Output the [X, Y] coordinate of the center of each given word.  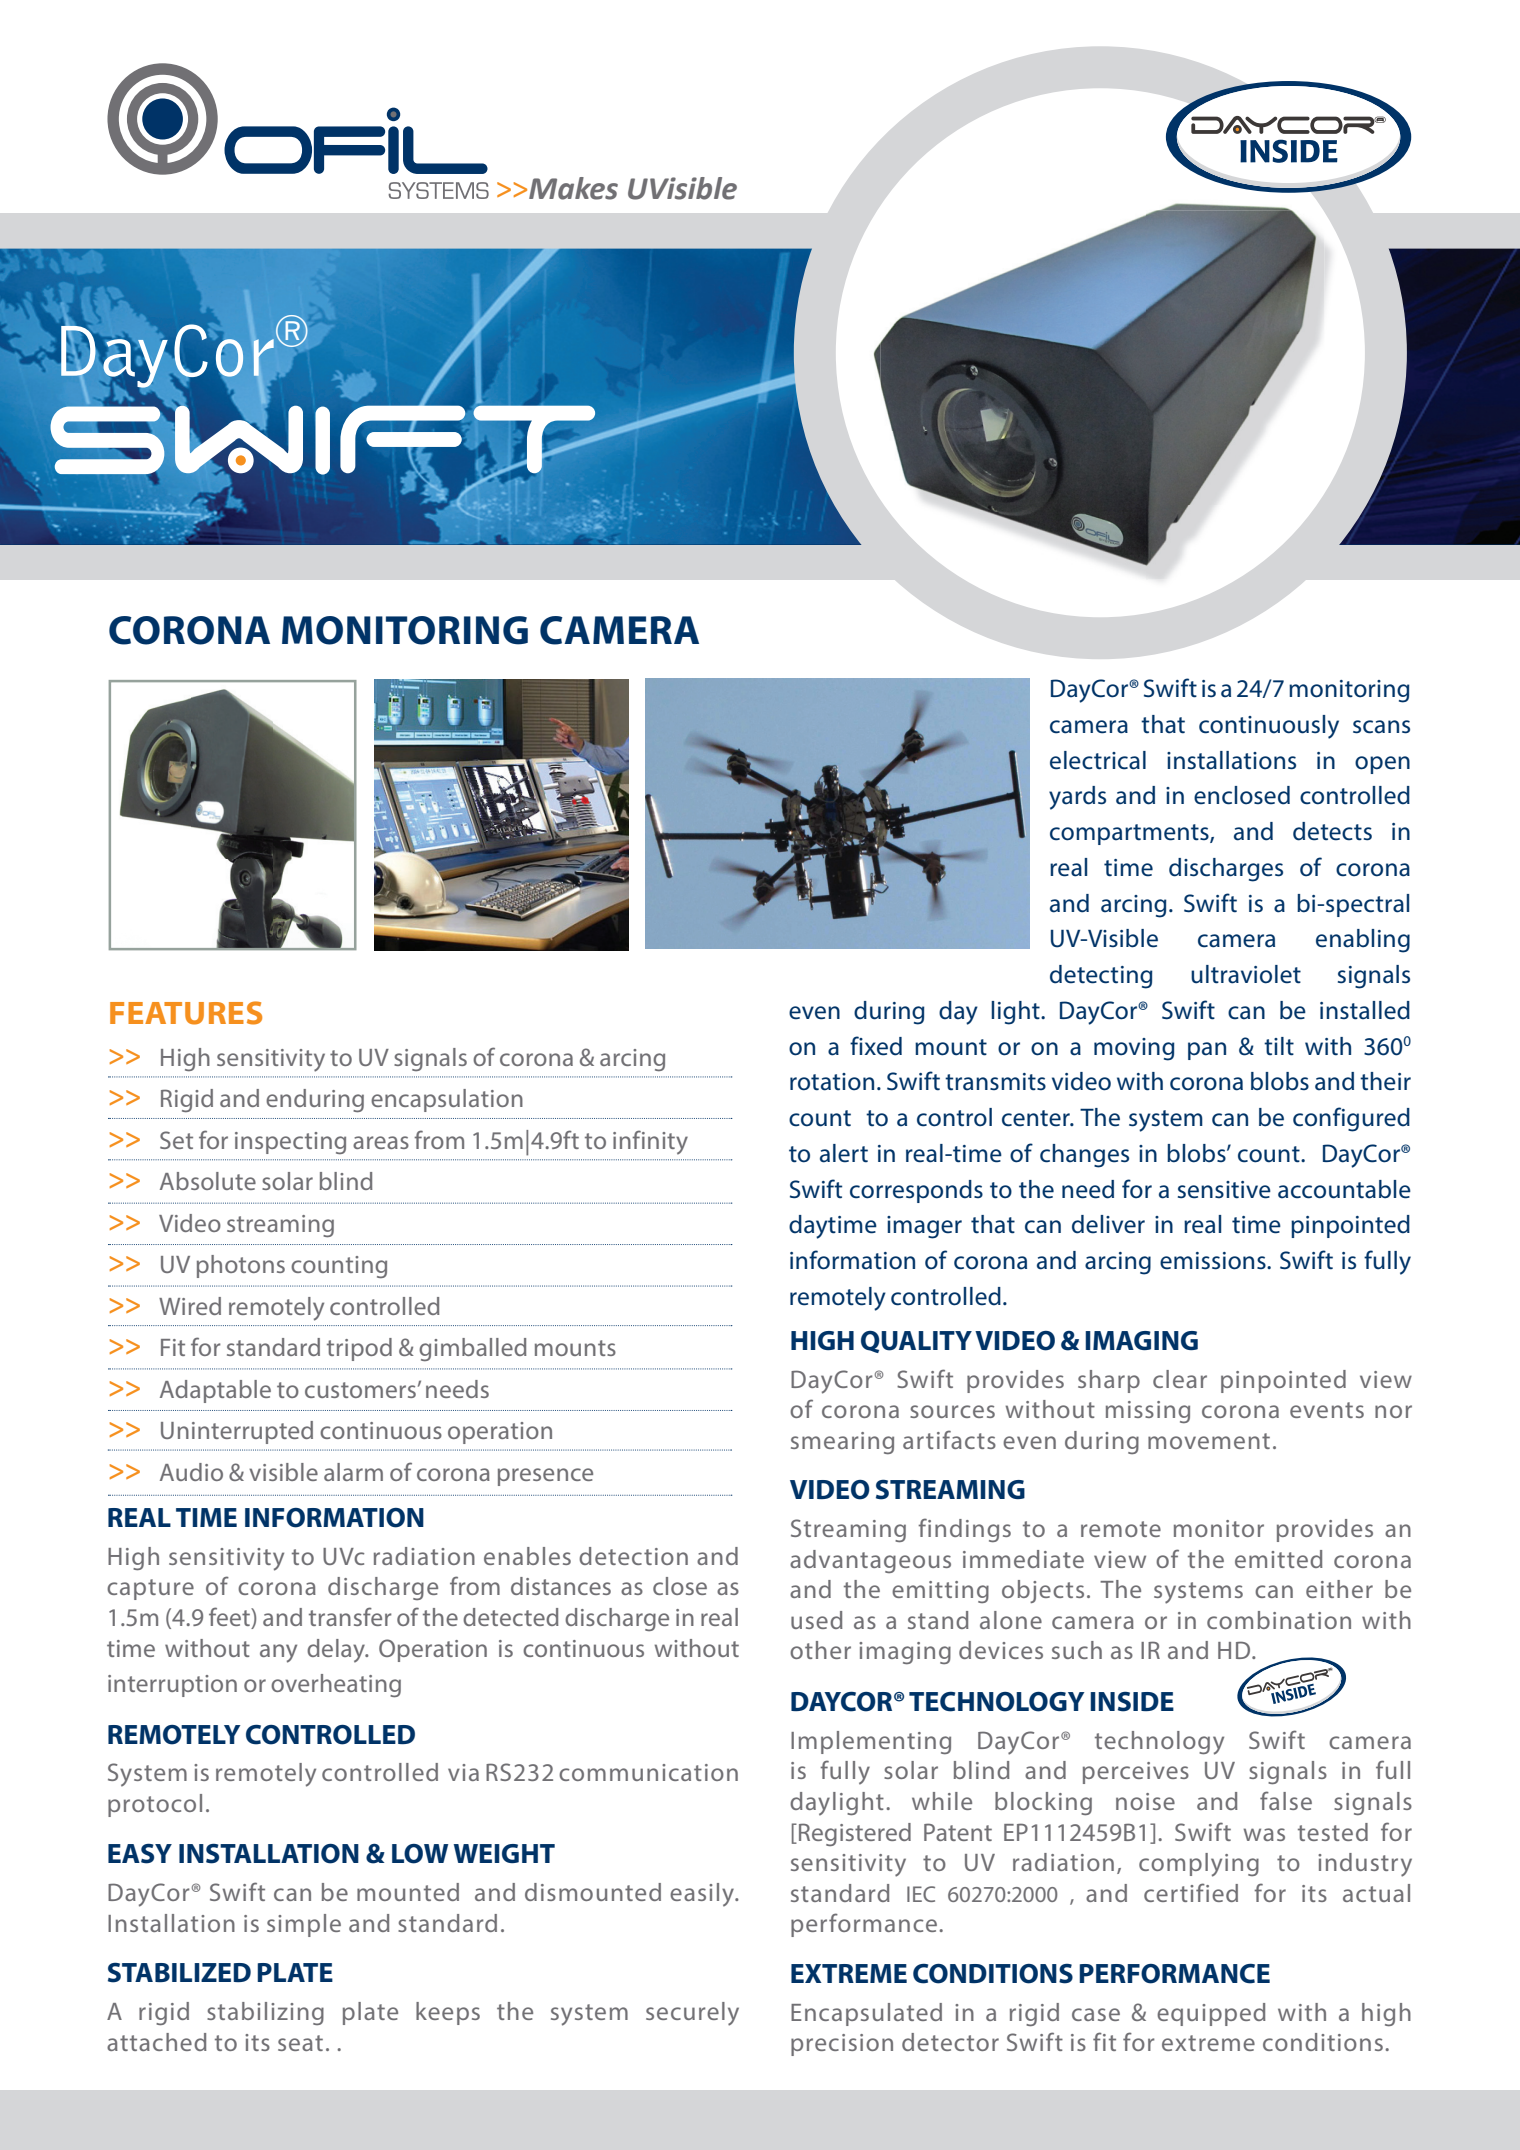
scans [1381, 727]
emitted [1279, 1559]
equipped [1211, 2014]
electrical [1098, 760]
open [1382, 765]
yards [1077, 798]
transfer [350, 1616]
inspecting [290, 1143]
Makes [573, 188]
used [817, 1620]
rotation [832, 1082]
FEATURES [186, 1013]
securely [692, 2014]
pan [1207, 1051]
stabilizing [265, 2013]
